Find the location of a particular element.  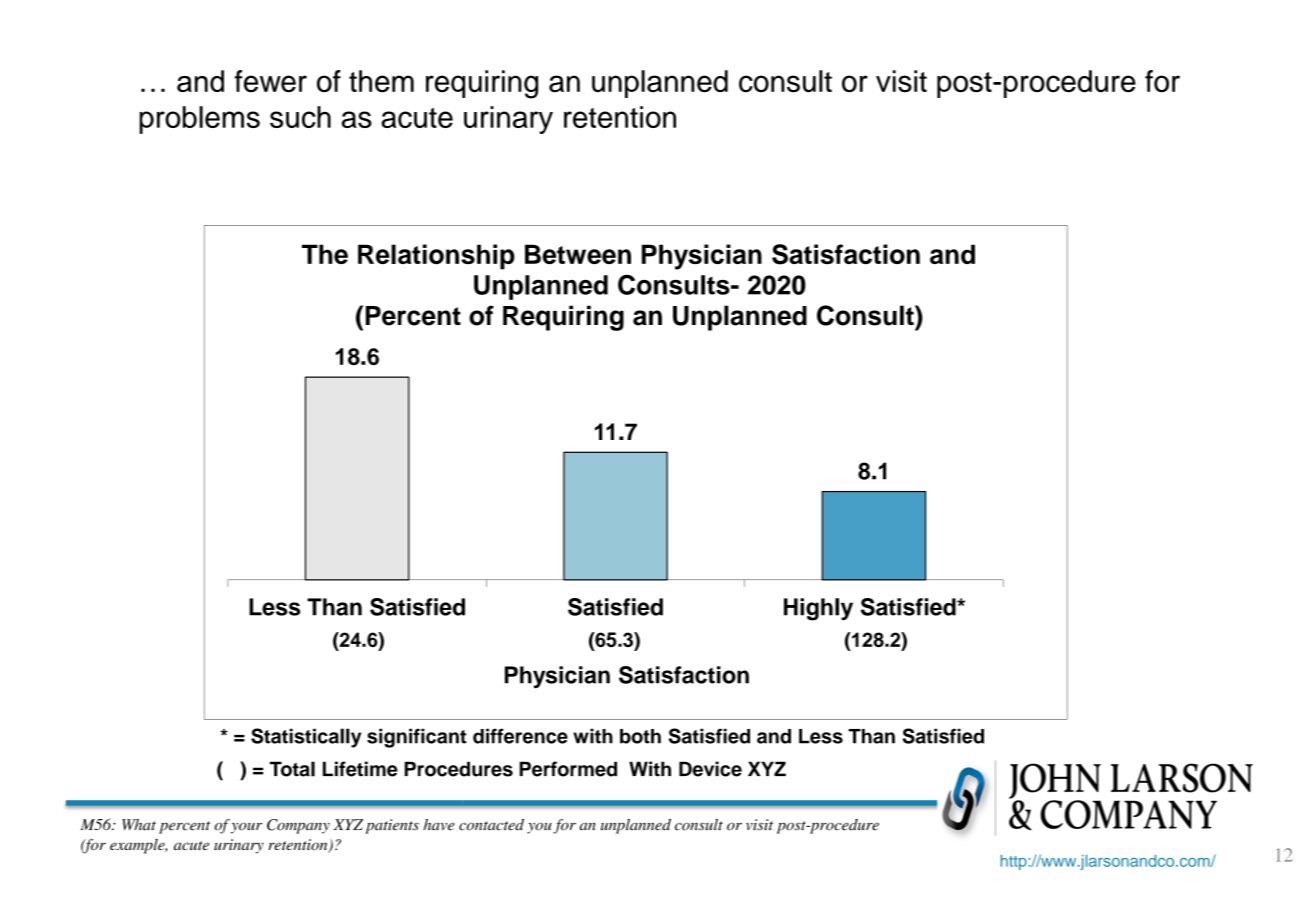

Between is located at coordinates (578, 254).
